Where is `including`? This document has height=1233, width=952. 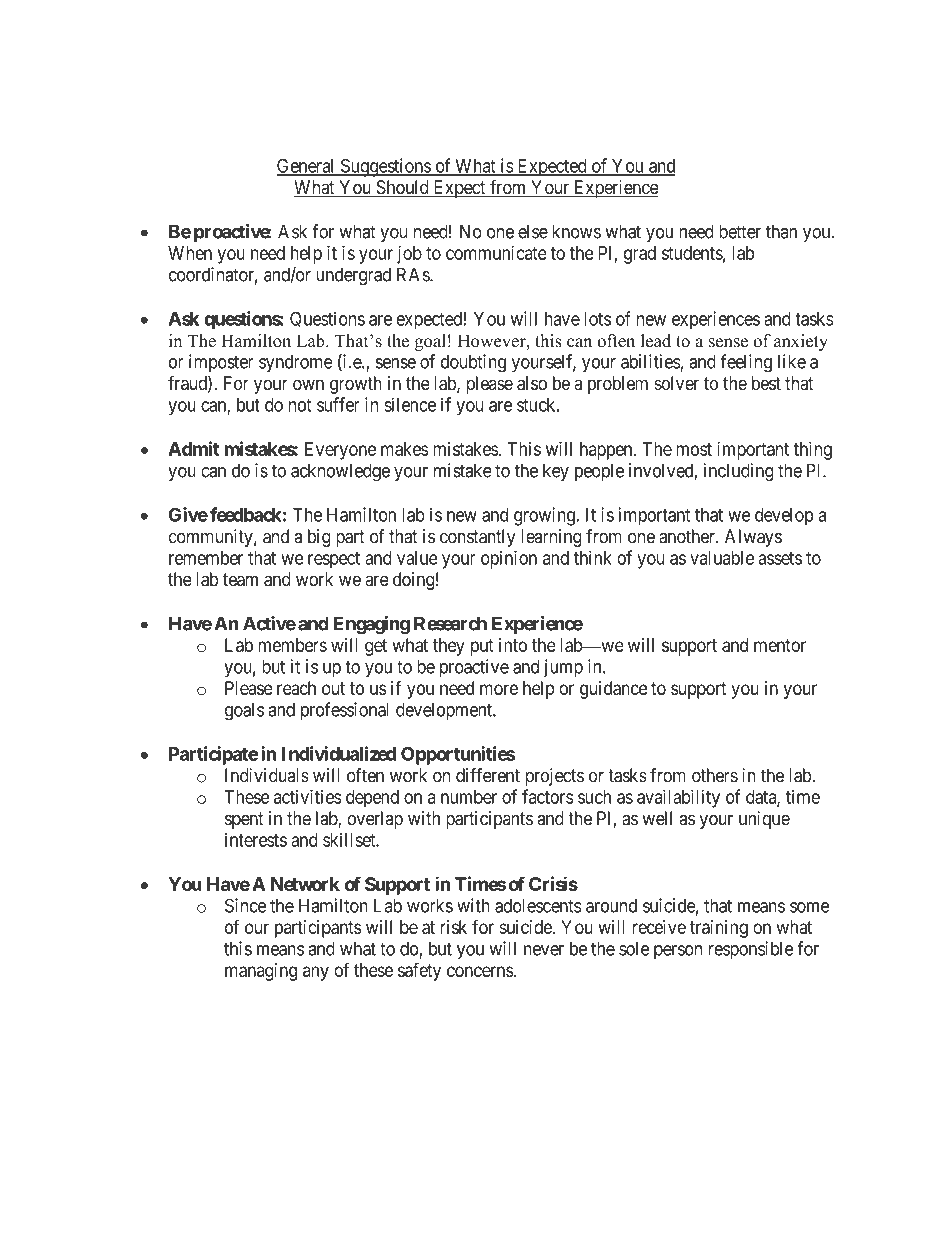
including is located at coordinates (739, 472).
